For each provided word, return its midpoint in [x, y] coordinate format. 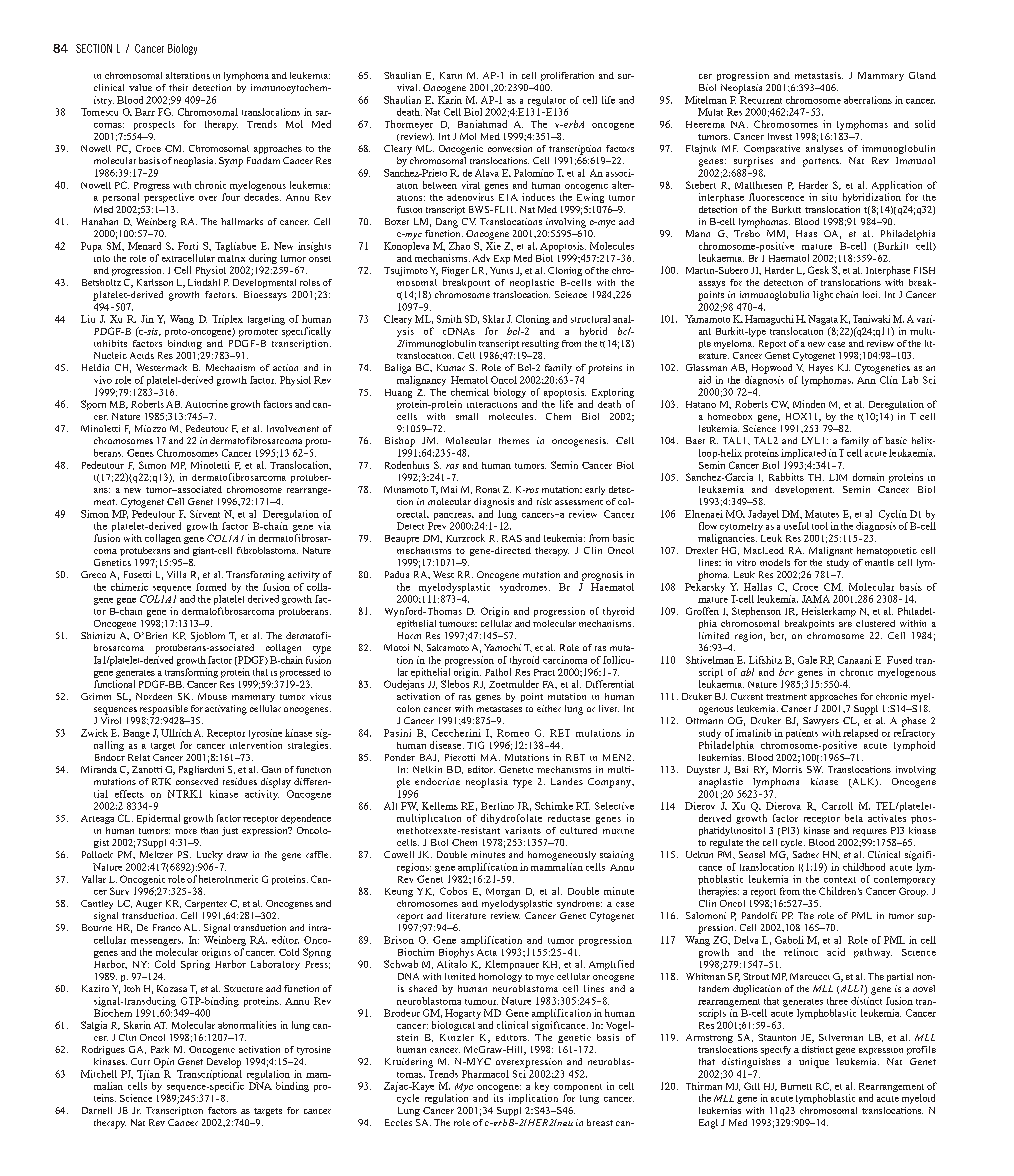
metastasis [819, 75]
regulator [547, 101]
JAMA [816, 599]
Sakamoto [448, 647]
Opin [164, 1063]
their [178, 87]
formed [211, 587]
